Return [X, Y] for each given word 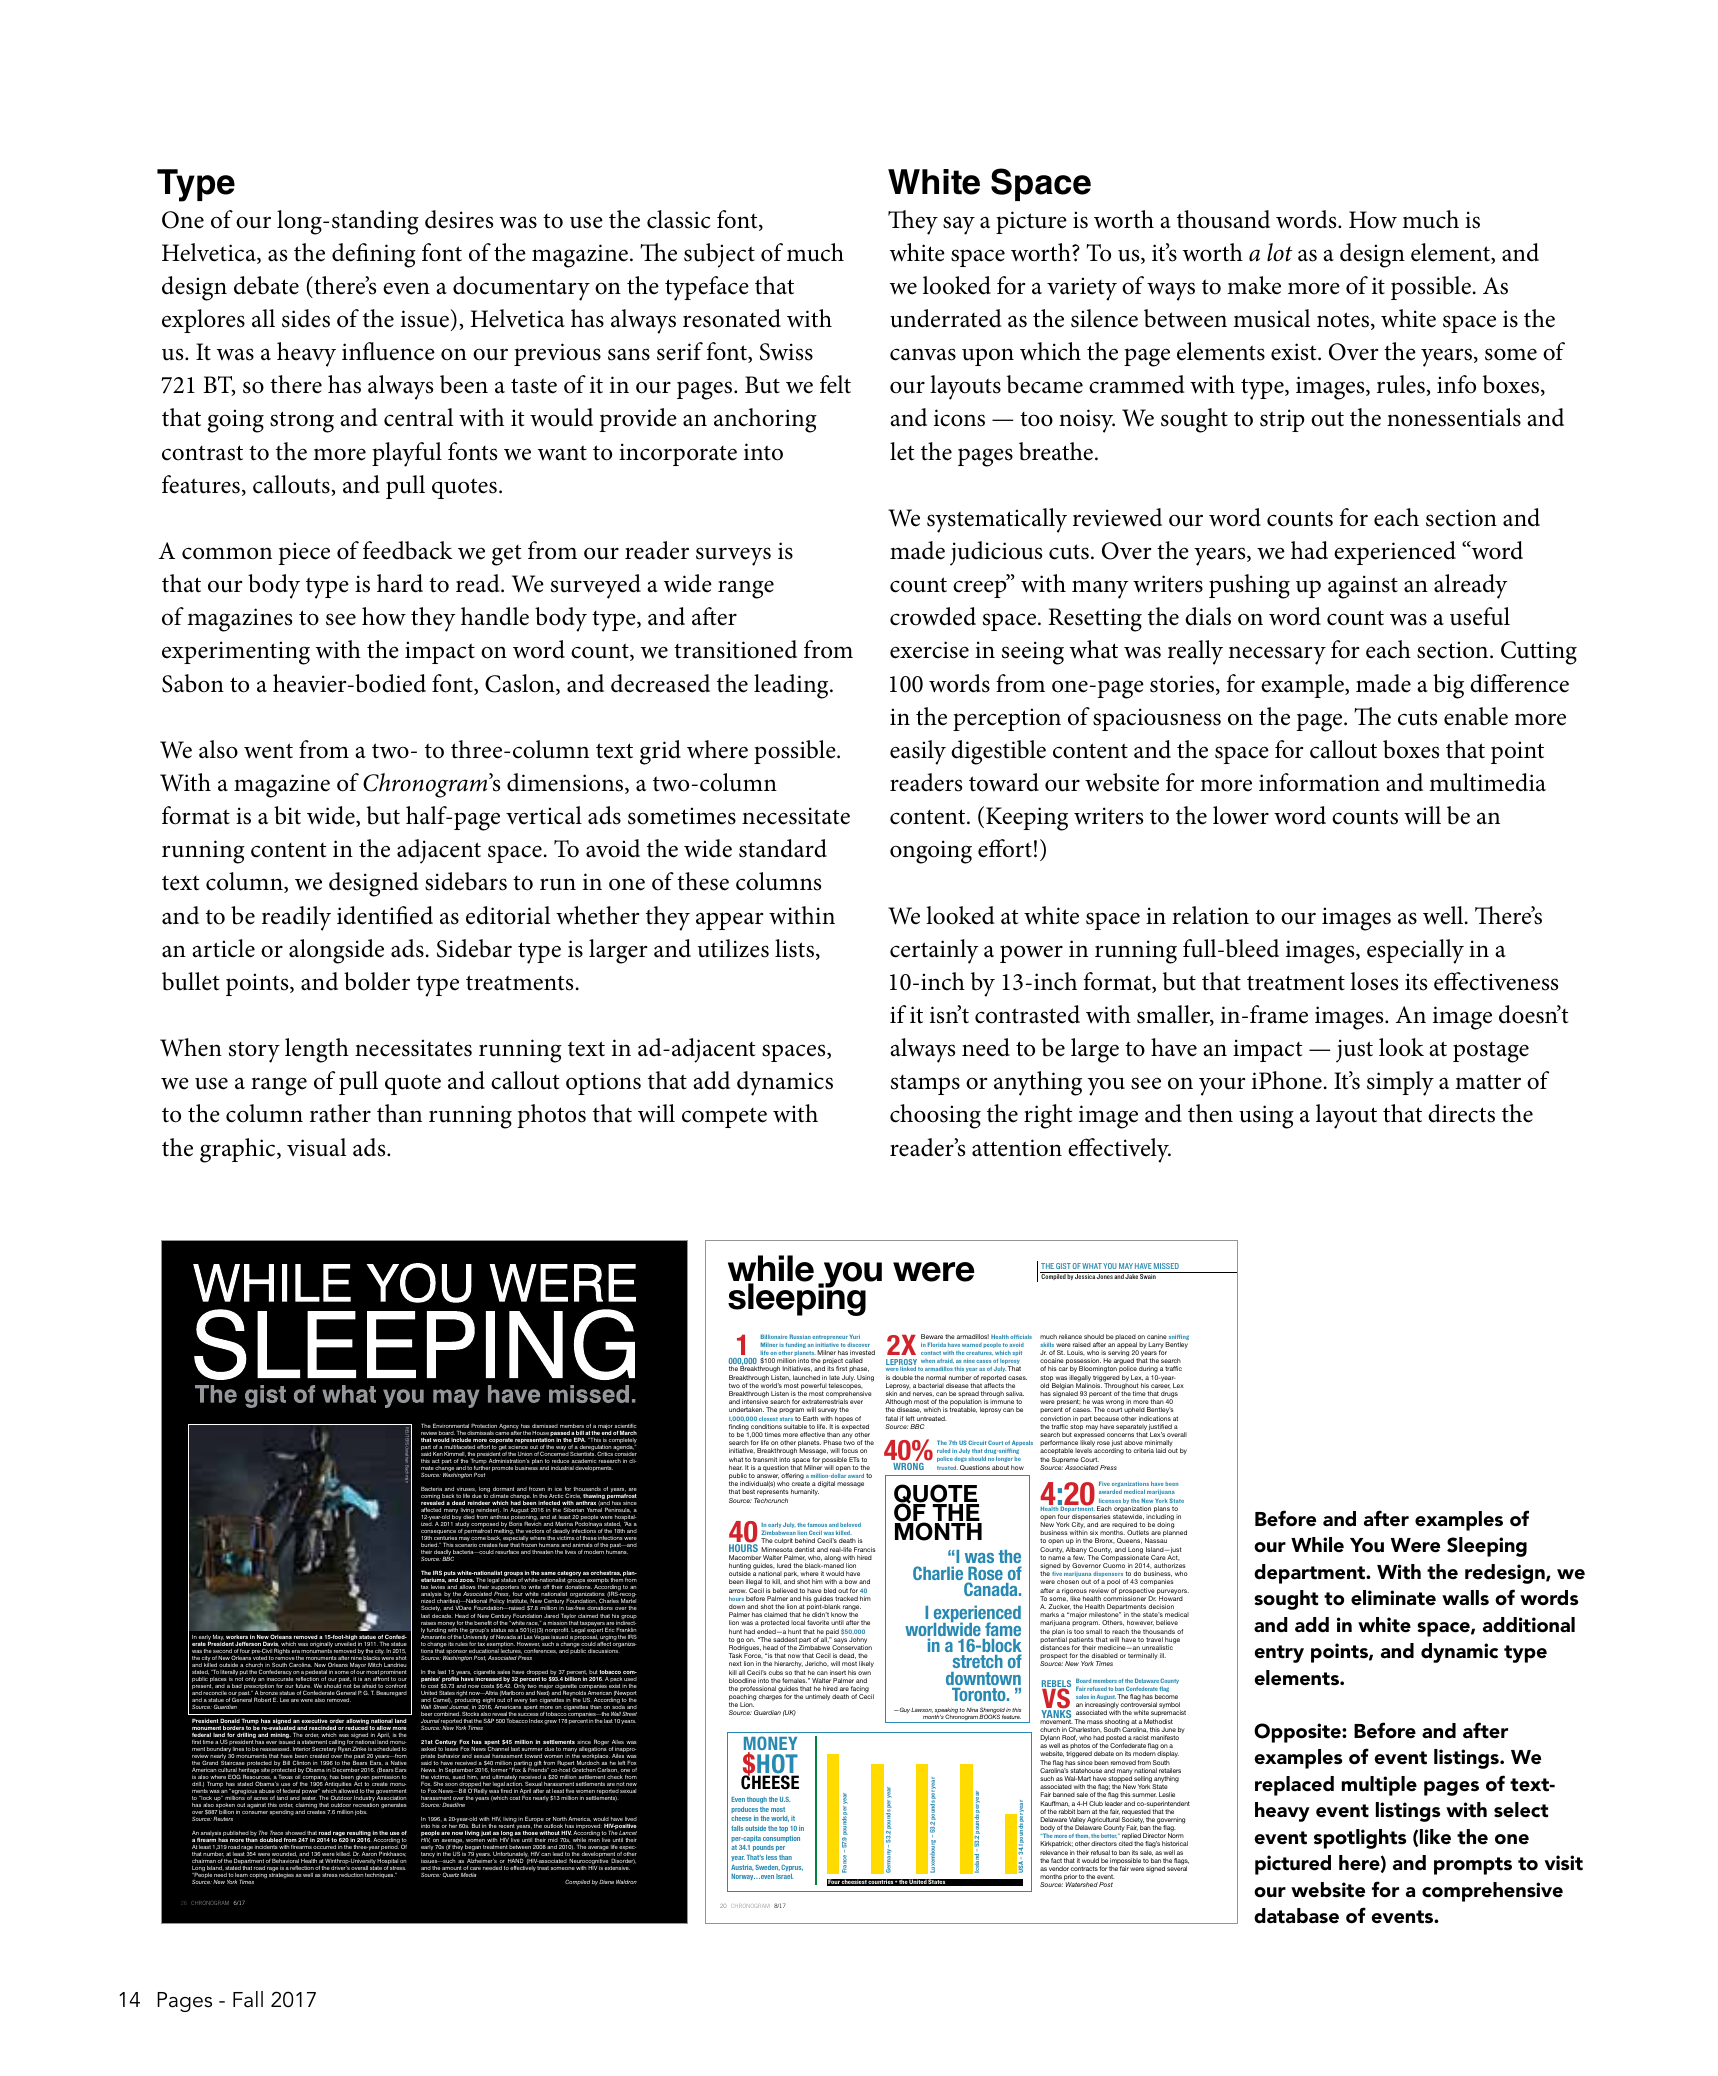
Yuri [855, 1336]
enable [1476, 716]
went [268, 751]
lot [1279, 252]
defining [374, 255]
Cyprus [792, 1867]
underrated [946, 318]
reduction [351, 1875]
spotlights [1360, 1839]
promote [502, 1468]
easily [918, 752]
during [1148, 1371]
